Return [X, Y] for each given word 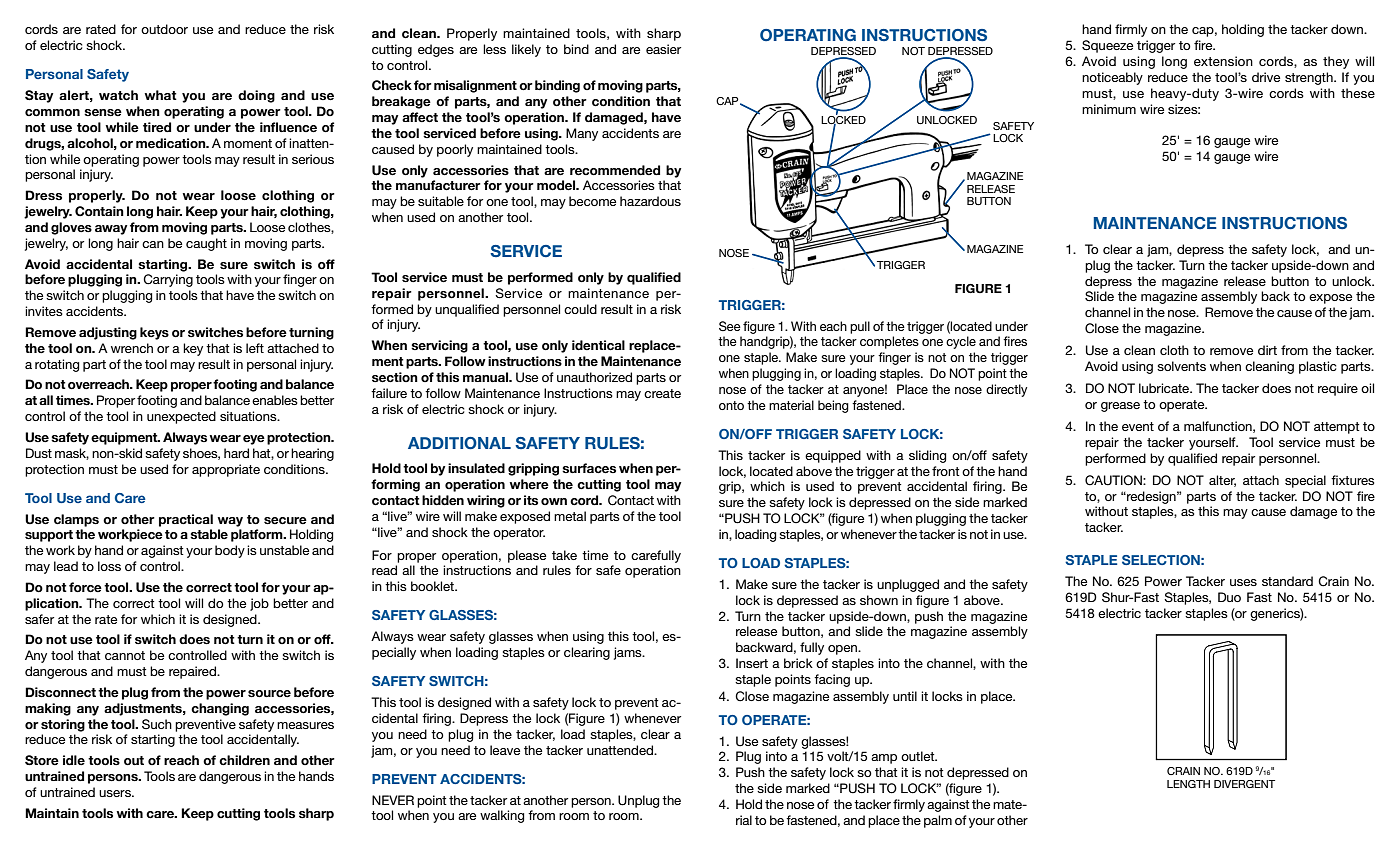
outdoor [164, 29]
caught [206, 244]
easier [663, 49]
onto [731, 405]
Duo [1229, 597]
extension [1223, 61]
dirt [1267, 350]
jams [629, 653]
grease [1120, 407]
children [244, 760]
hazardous [650, 201]
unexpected [181, 417]
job [259, 604]
